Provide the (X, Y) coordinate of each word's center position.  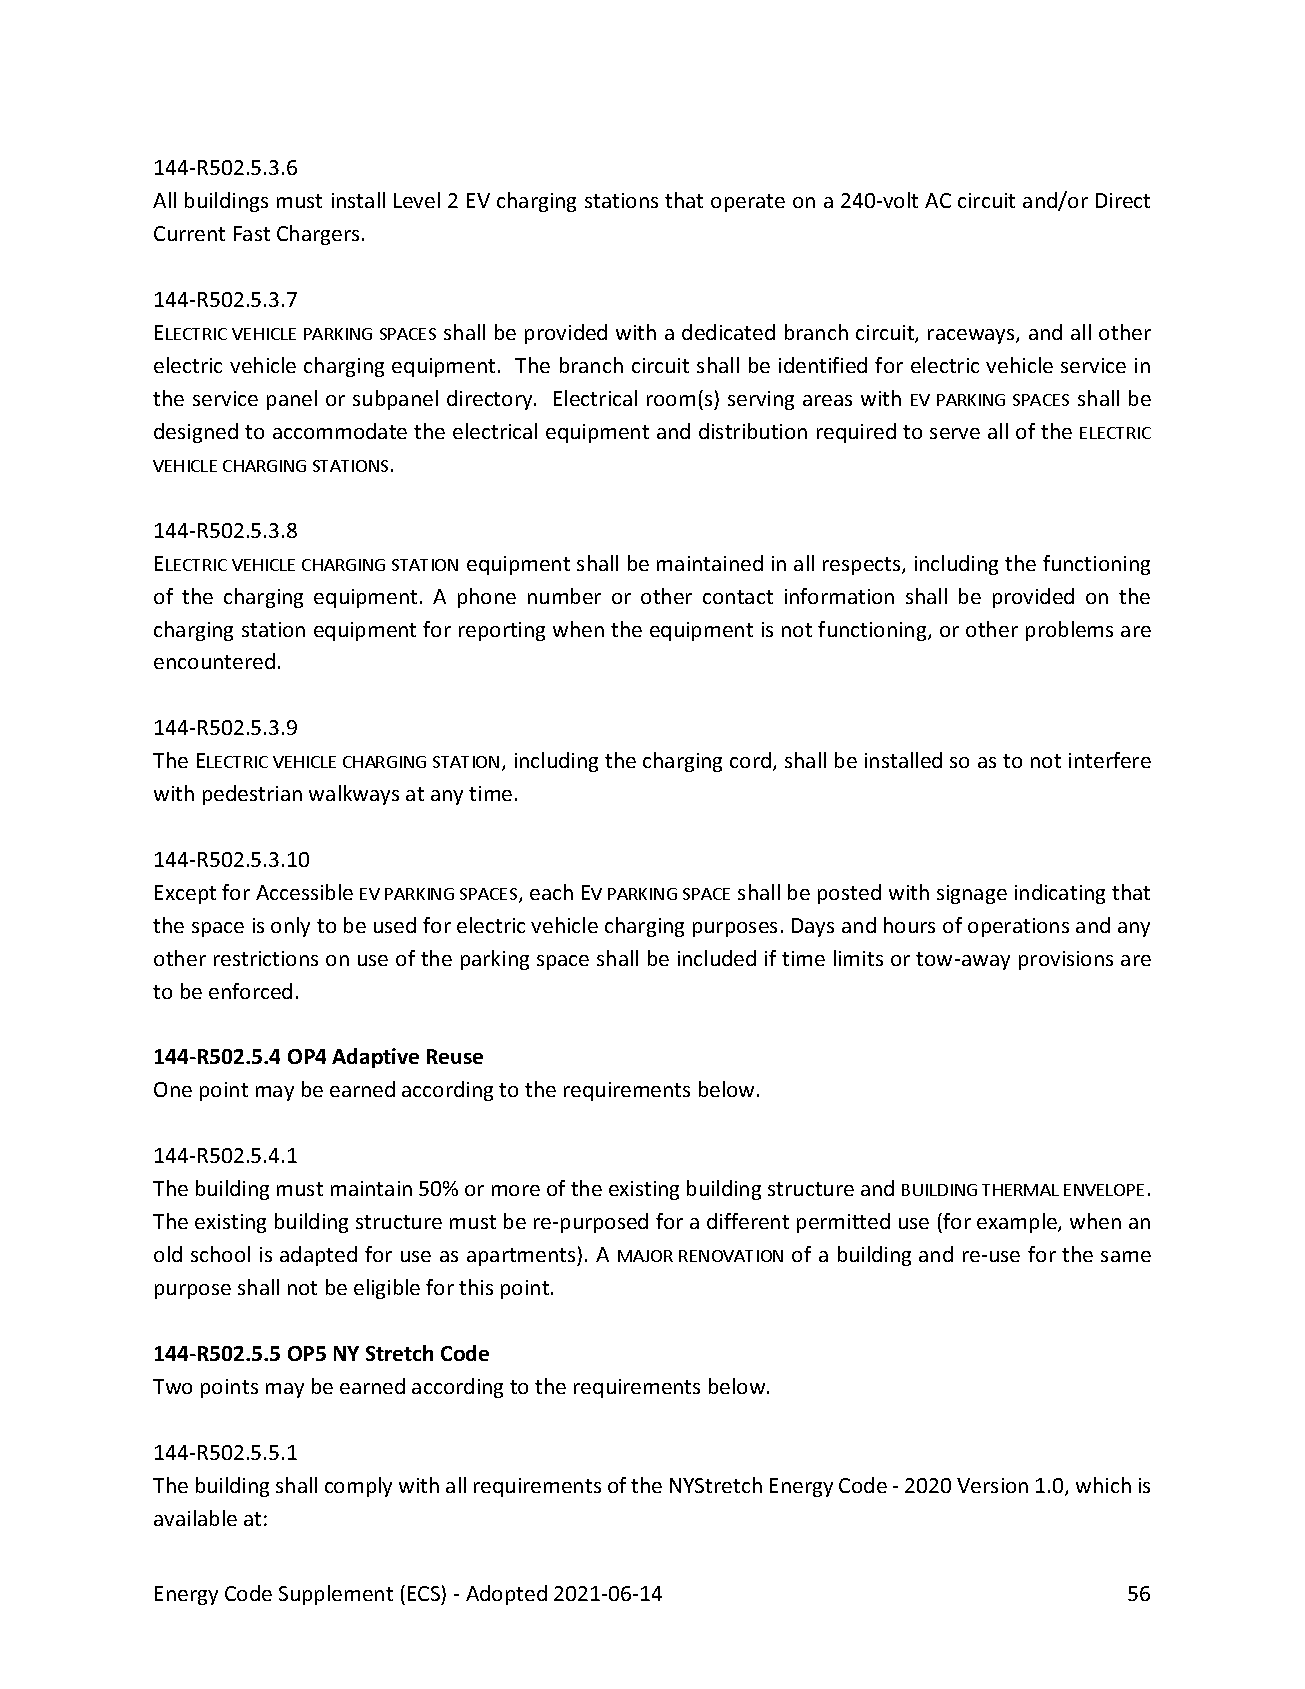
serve (955, 433)
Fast (252, 233)
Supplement (336, 1595)
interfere (1110, 760)
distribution (753, 431)
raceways (972, 336)
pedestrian (252, 795)
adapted (318, 1256)
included (717, 958)
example (1018, 1223)
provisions (1066, 960)
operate (748, 203)
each (551, 892)
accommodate (340, 431)
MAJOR (645, 1256)
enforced (250, 991)
